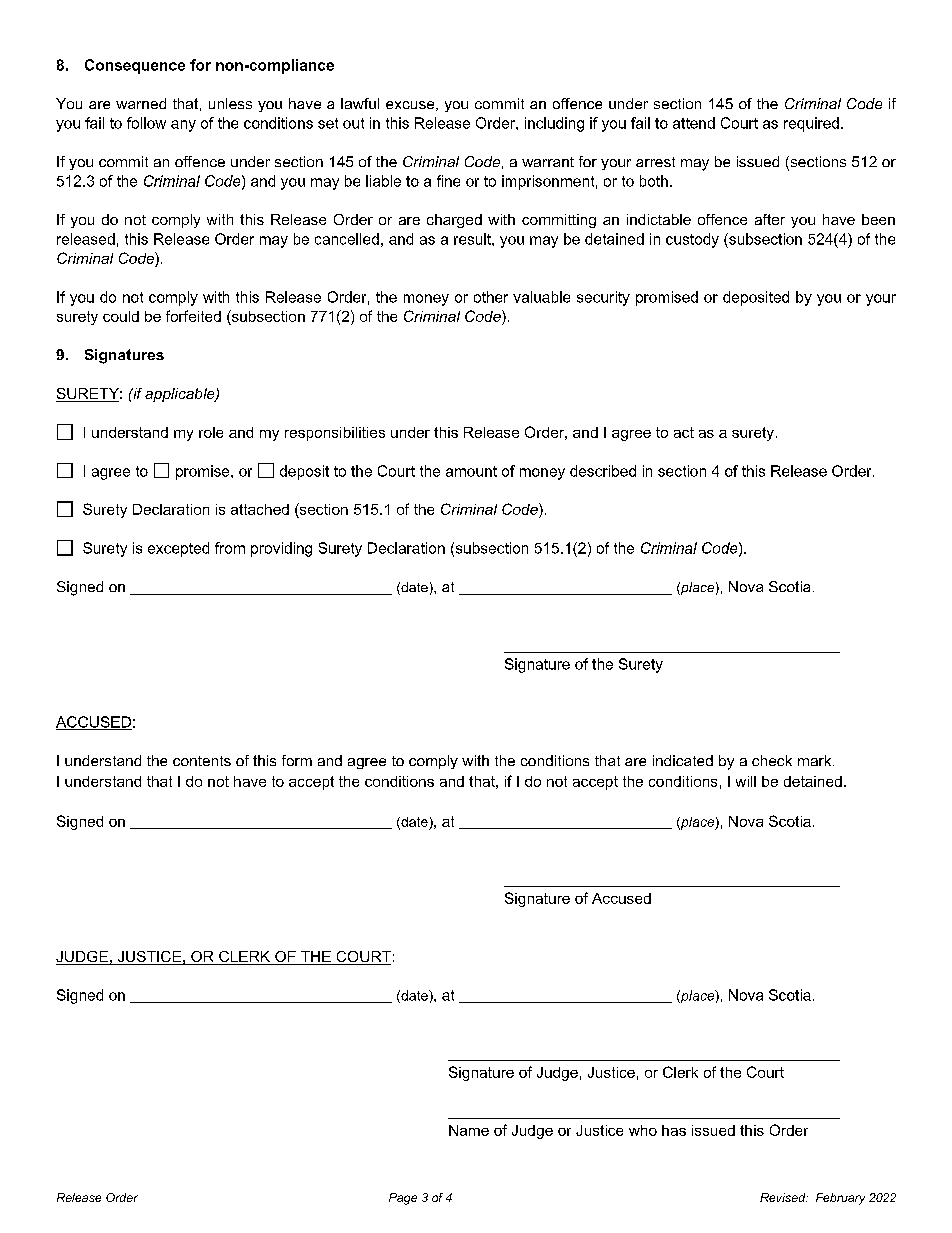 This page has height=1233, width=952. Describe the element at coordinates (181, 395) in the page. I see `applicable` at that location.
